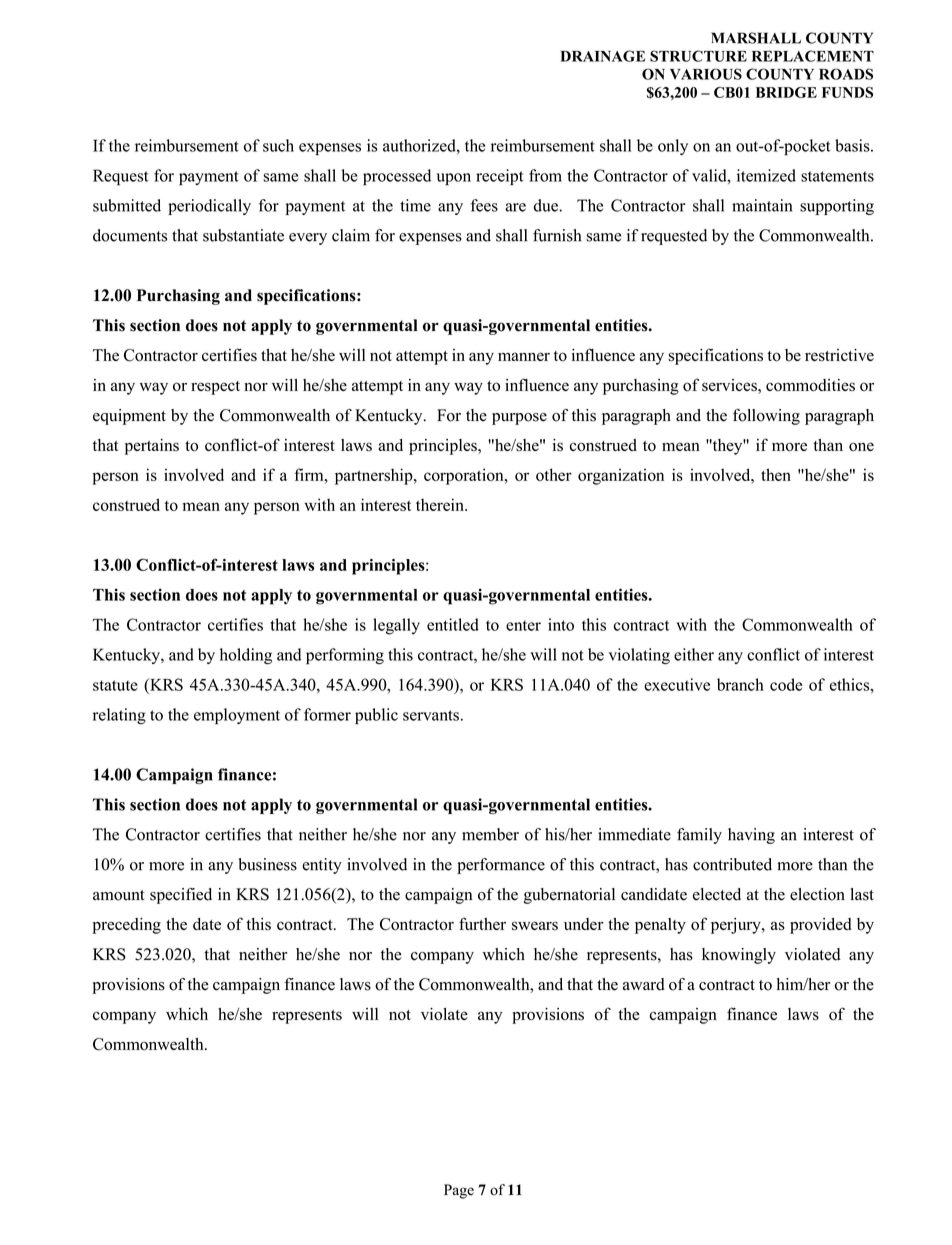 This screenshot has width=952, height=1245. I want to click on restrictive, so click(839, 355).
